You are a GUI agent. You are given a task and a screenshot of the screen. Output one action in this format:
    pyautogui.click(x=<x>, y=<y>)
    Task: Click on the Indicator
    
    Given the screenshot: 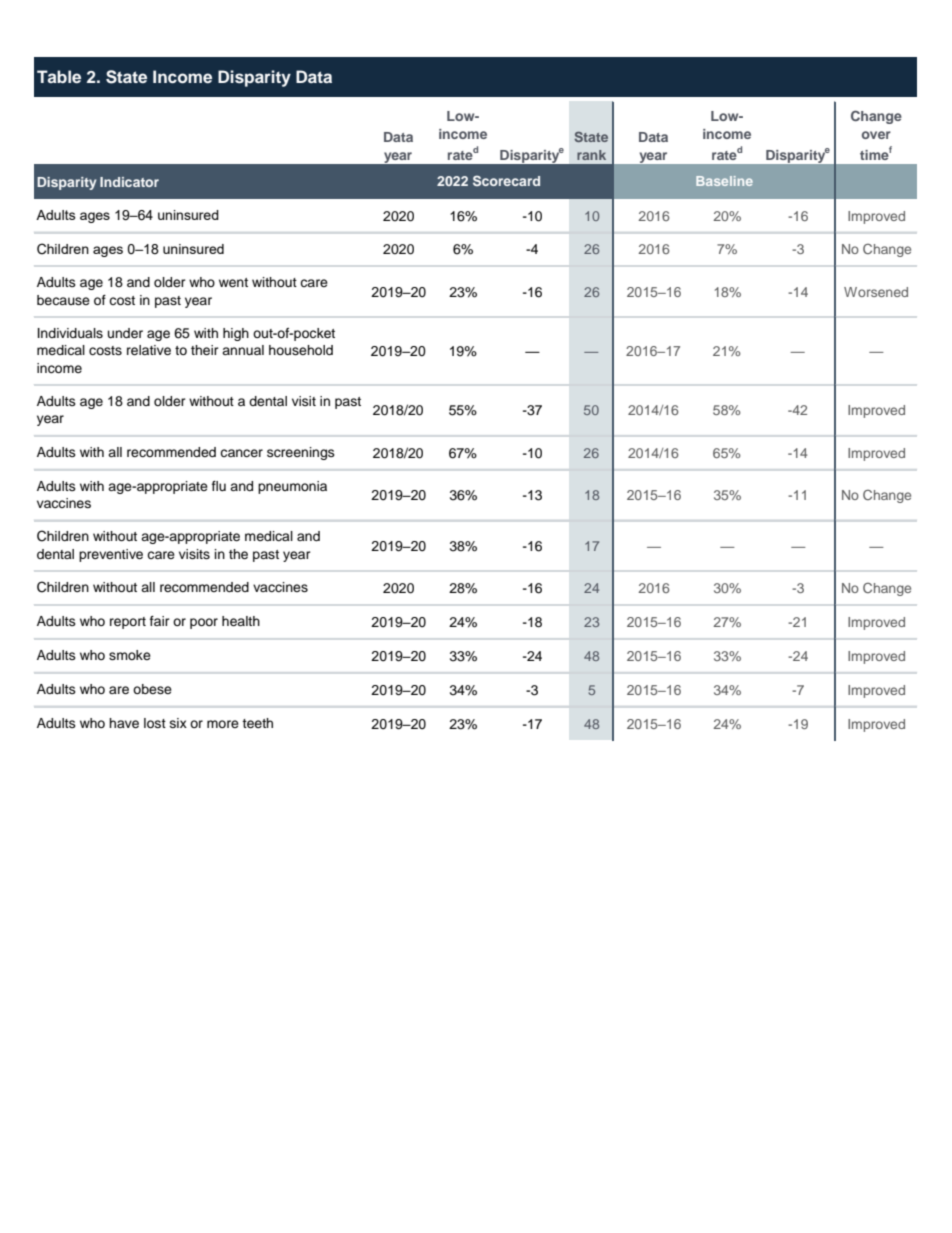 What is the action you would take?
    pyautogui.click(x=129, y=182)
